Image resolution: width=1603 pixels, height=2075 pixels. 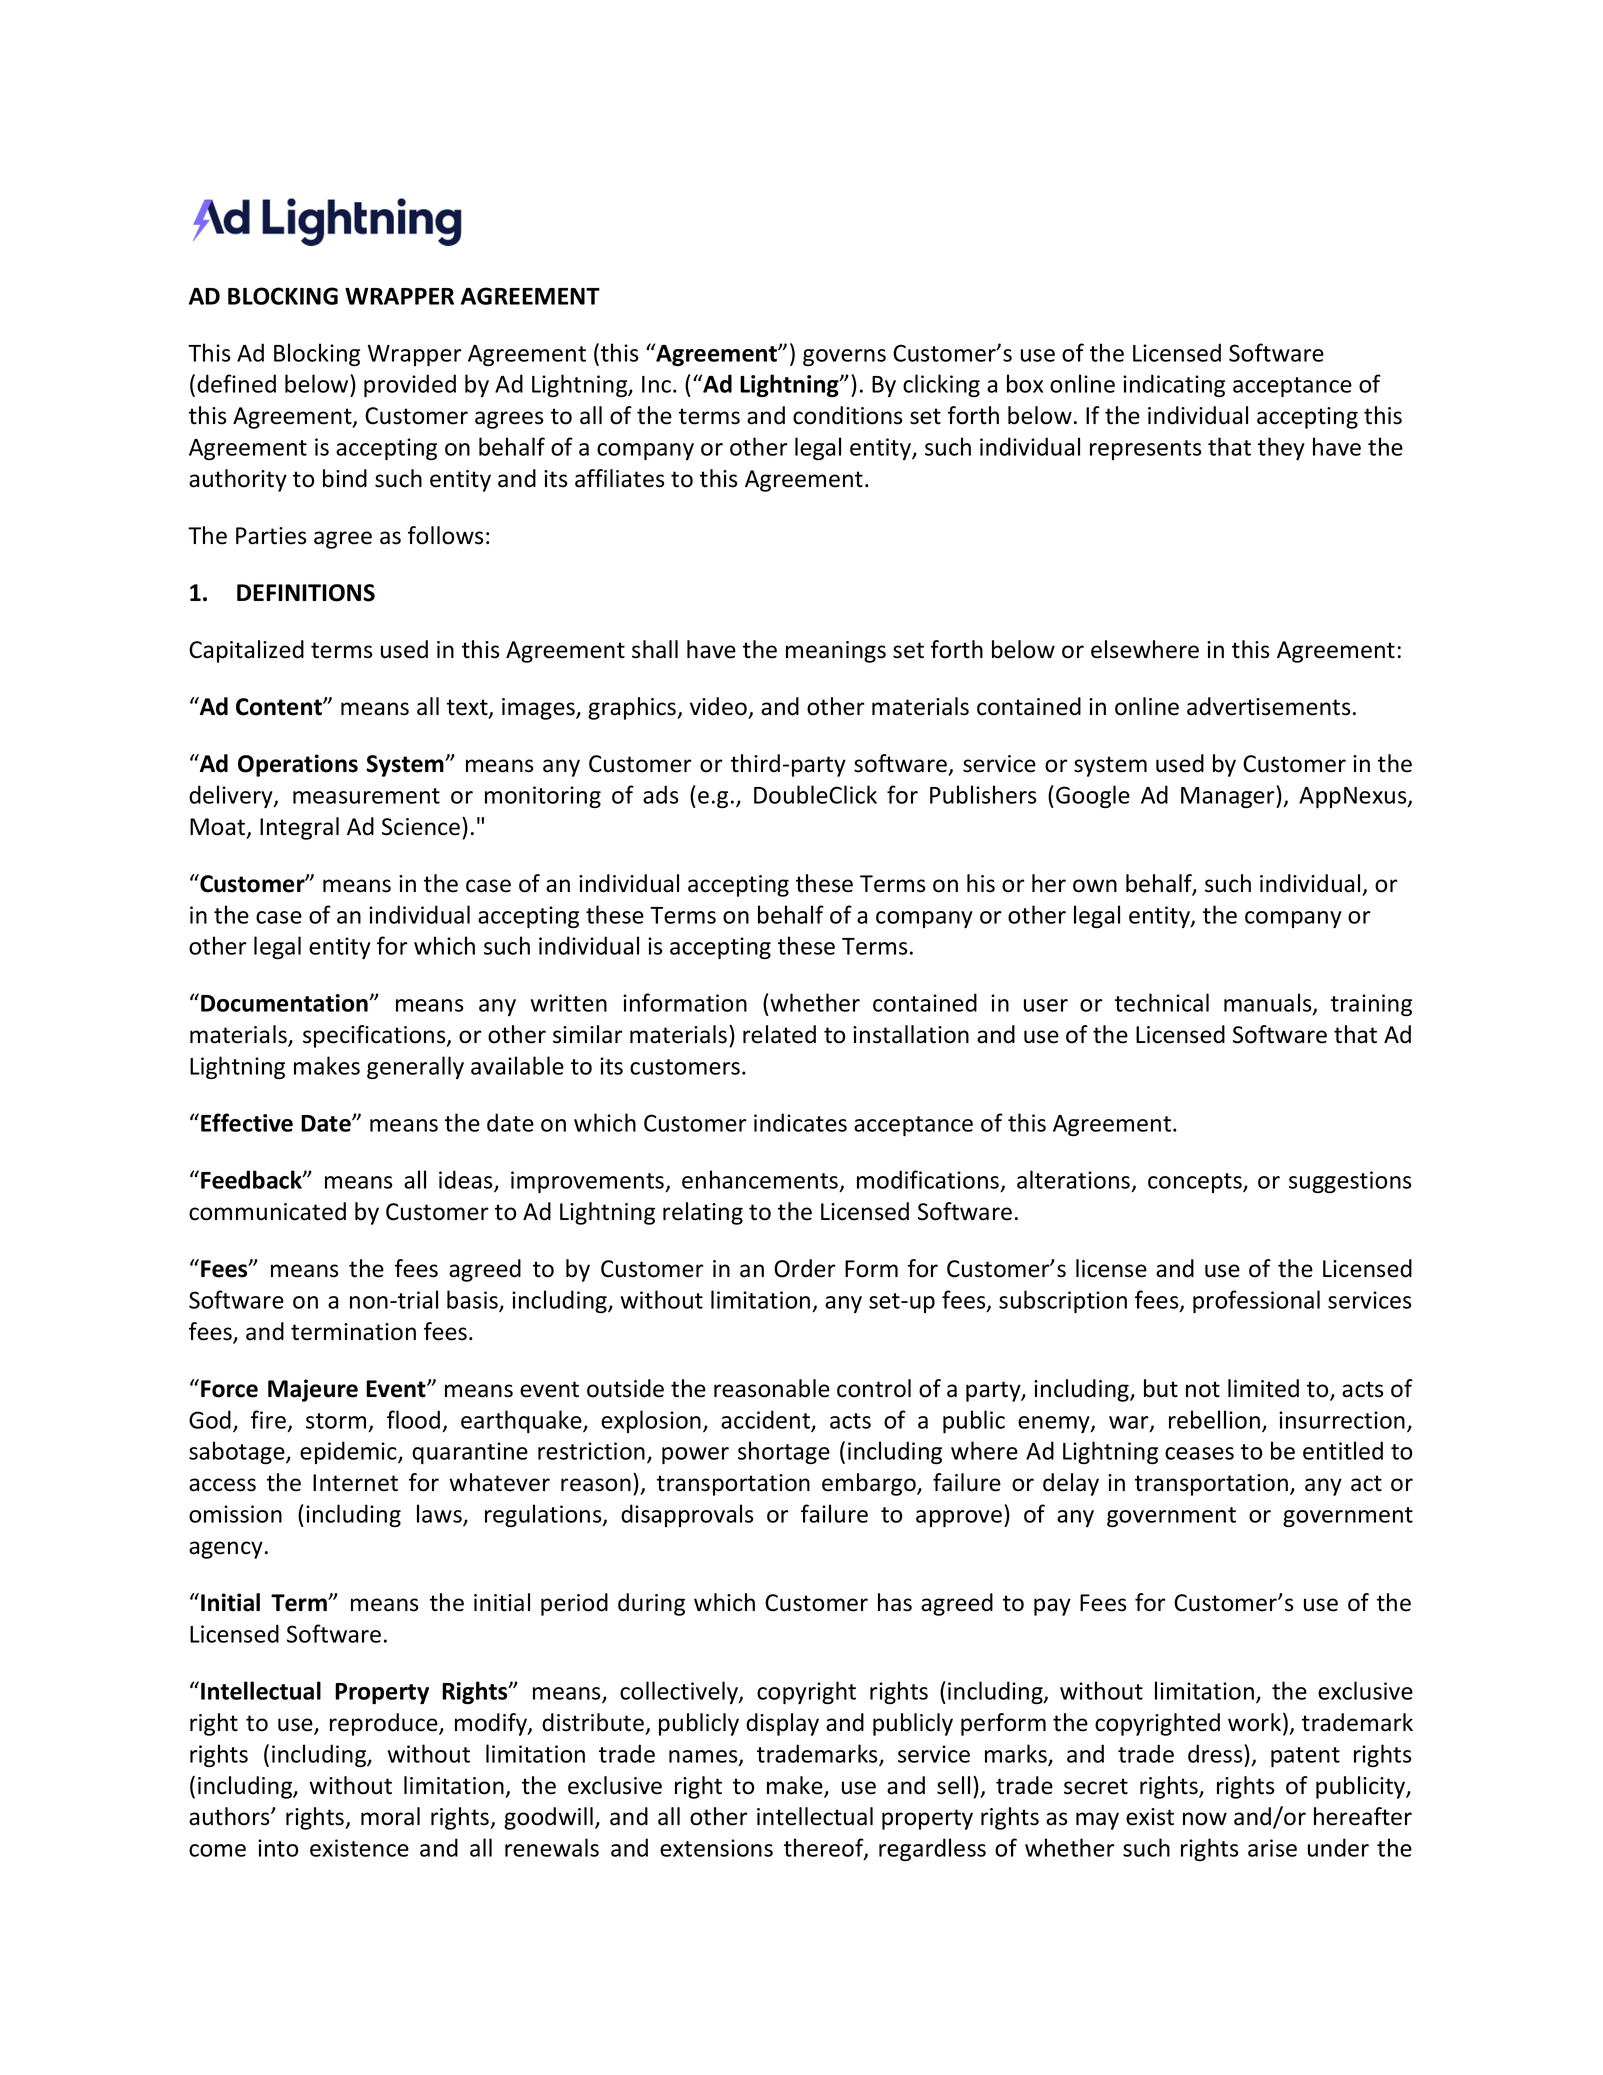 I want to click on indicating, so click(x=1174, y=385).
